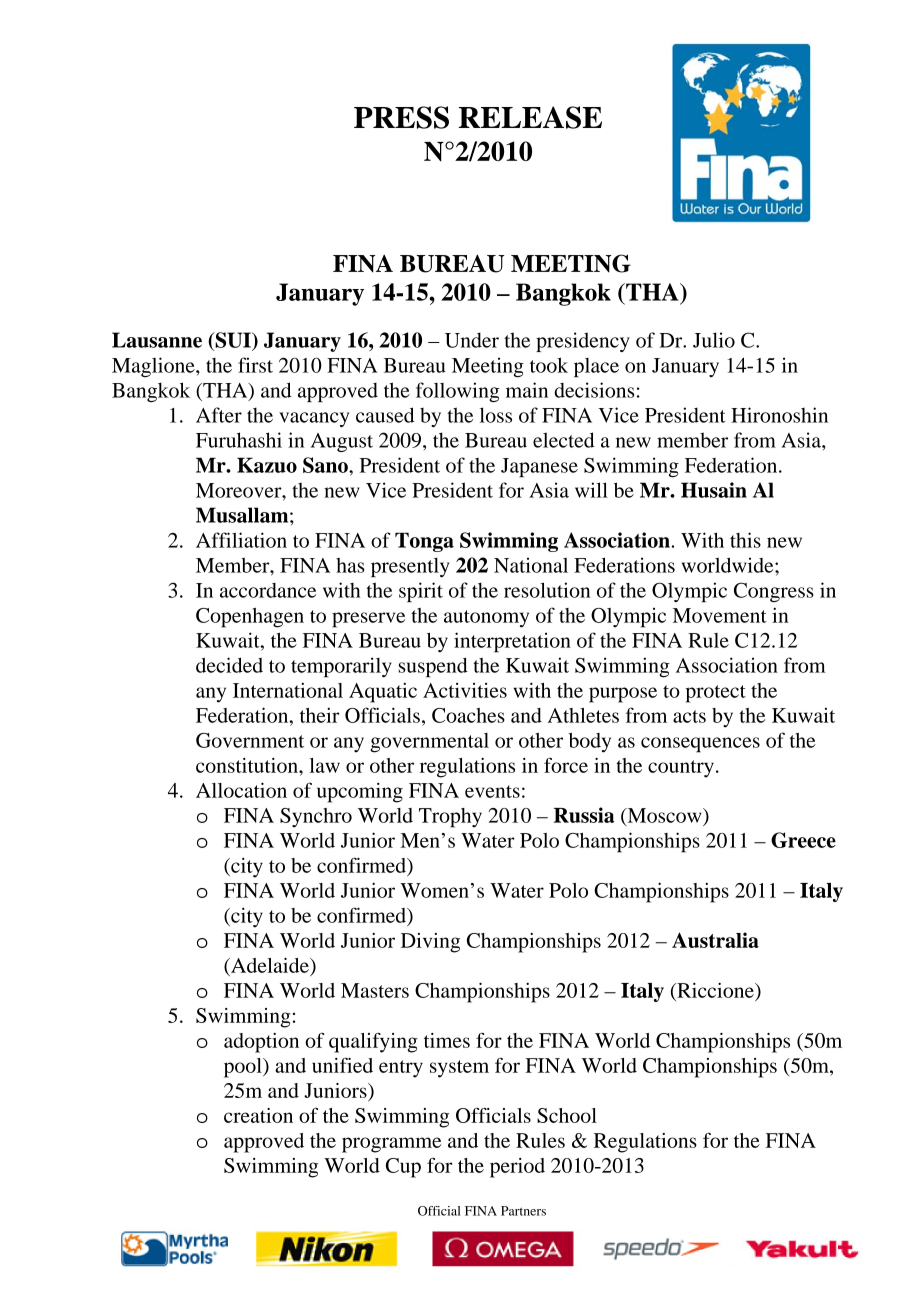  I want to click on loss, so click(496, 415).
